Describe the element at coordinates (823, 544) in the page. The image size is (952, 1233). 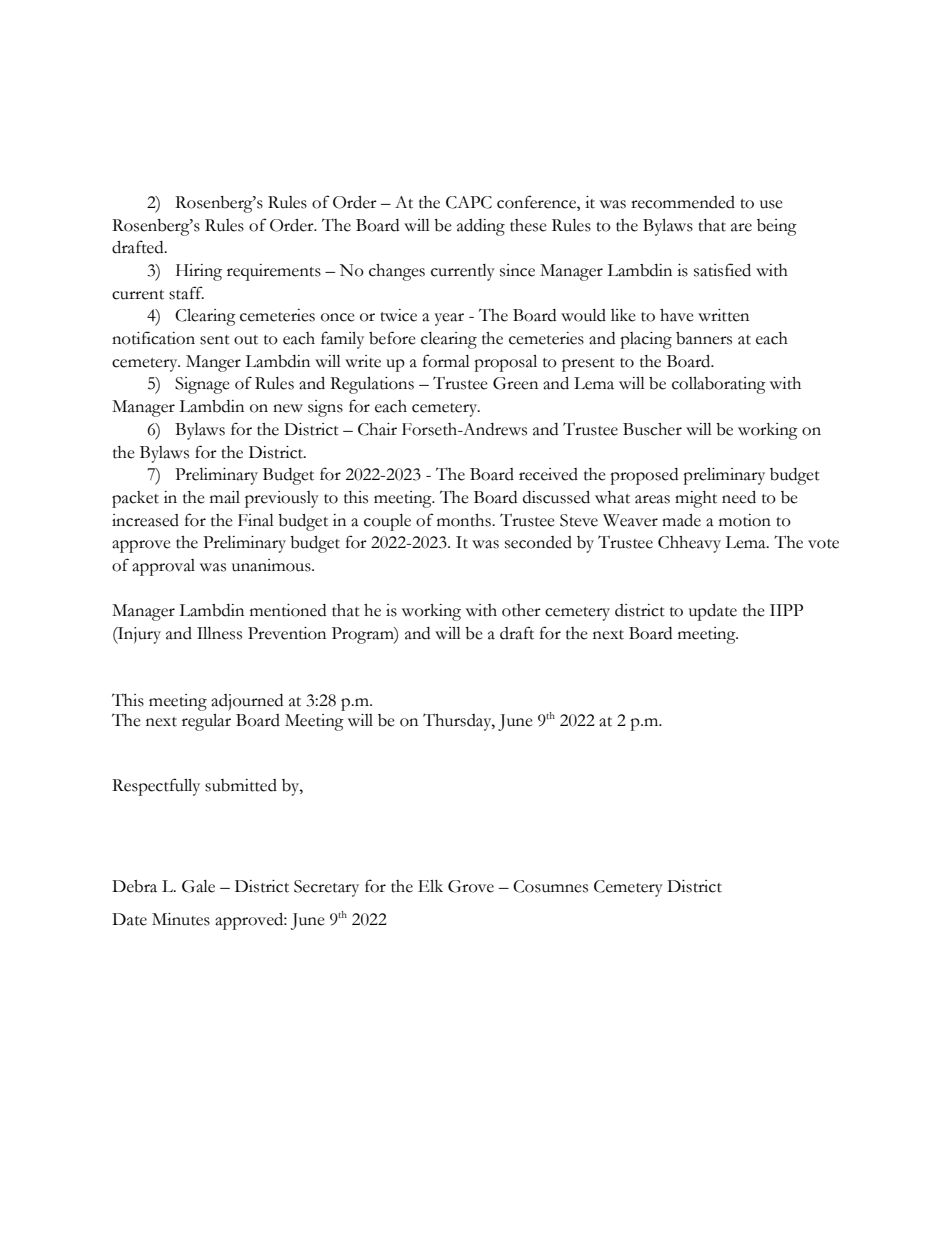
I see `vote` at that location.
